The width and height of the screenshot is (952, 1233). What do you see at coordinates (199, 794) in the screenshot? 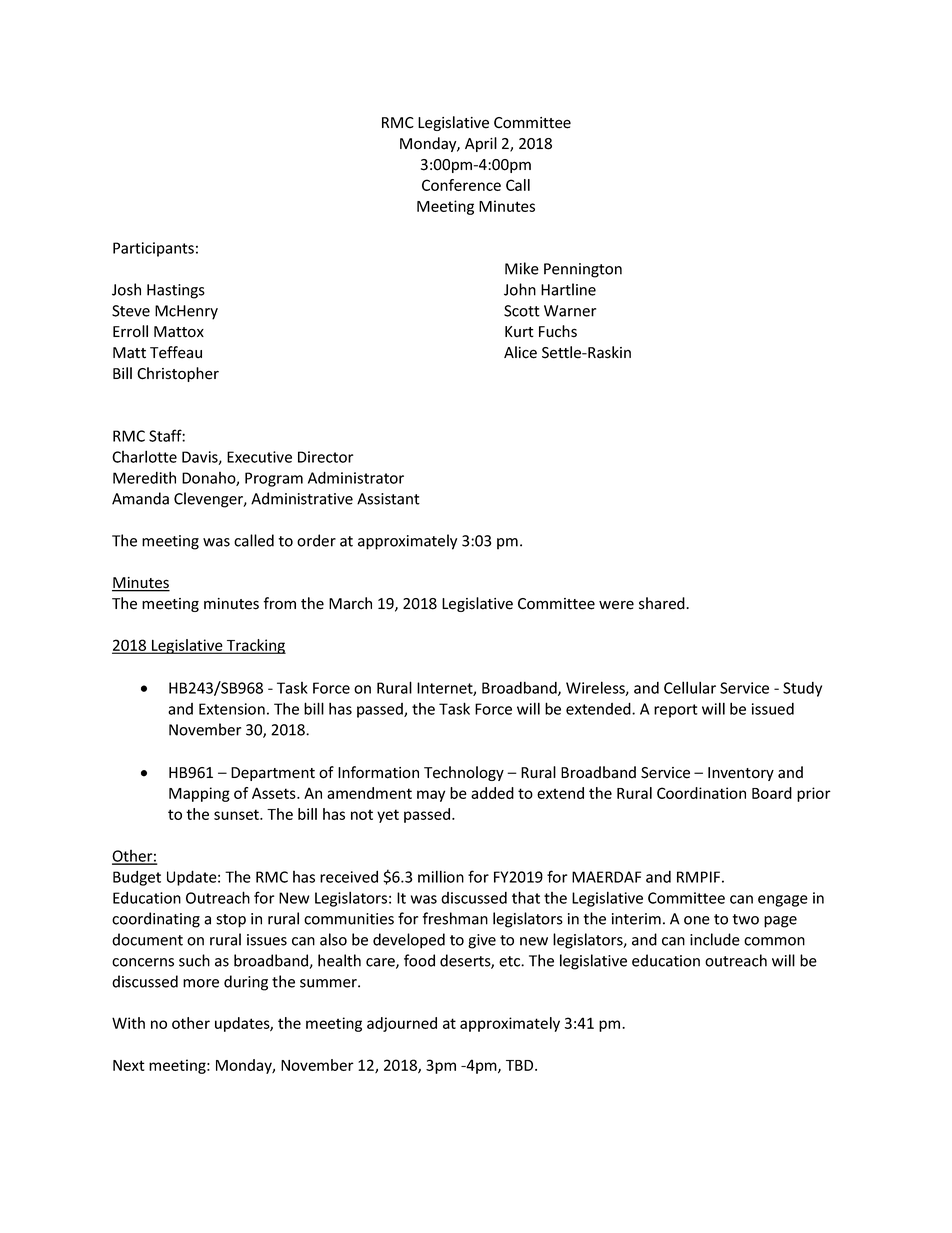
I see `Mapping` at bounding box center [199, 794].
